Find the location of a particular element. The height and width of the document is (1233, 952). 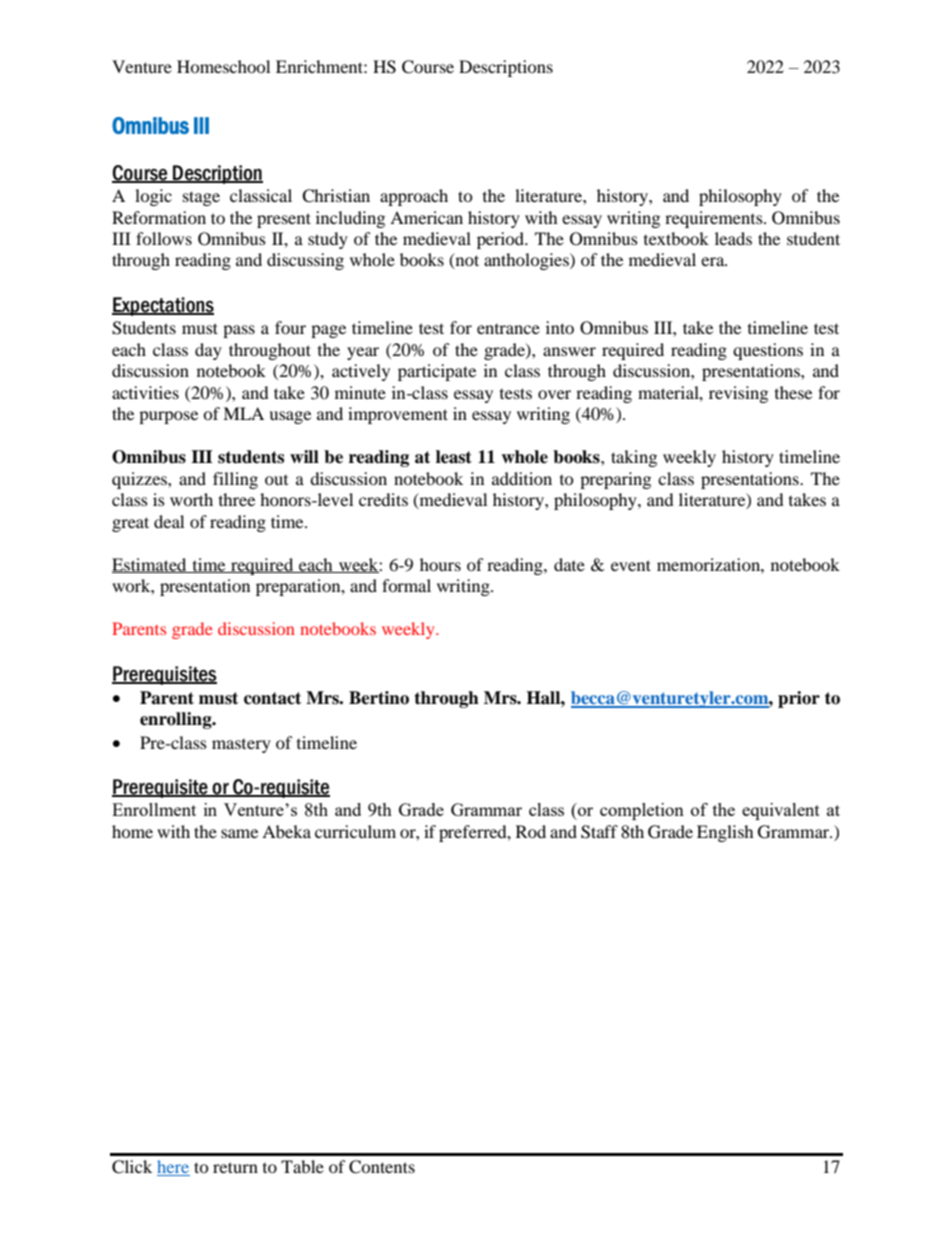

Contents is located at coordinates (382, 1167).
